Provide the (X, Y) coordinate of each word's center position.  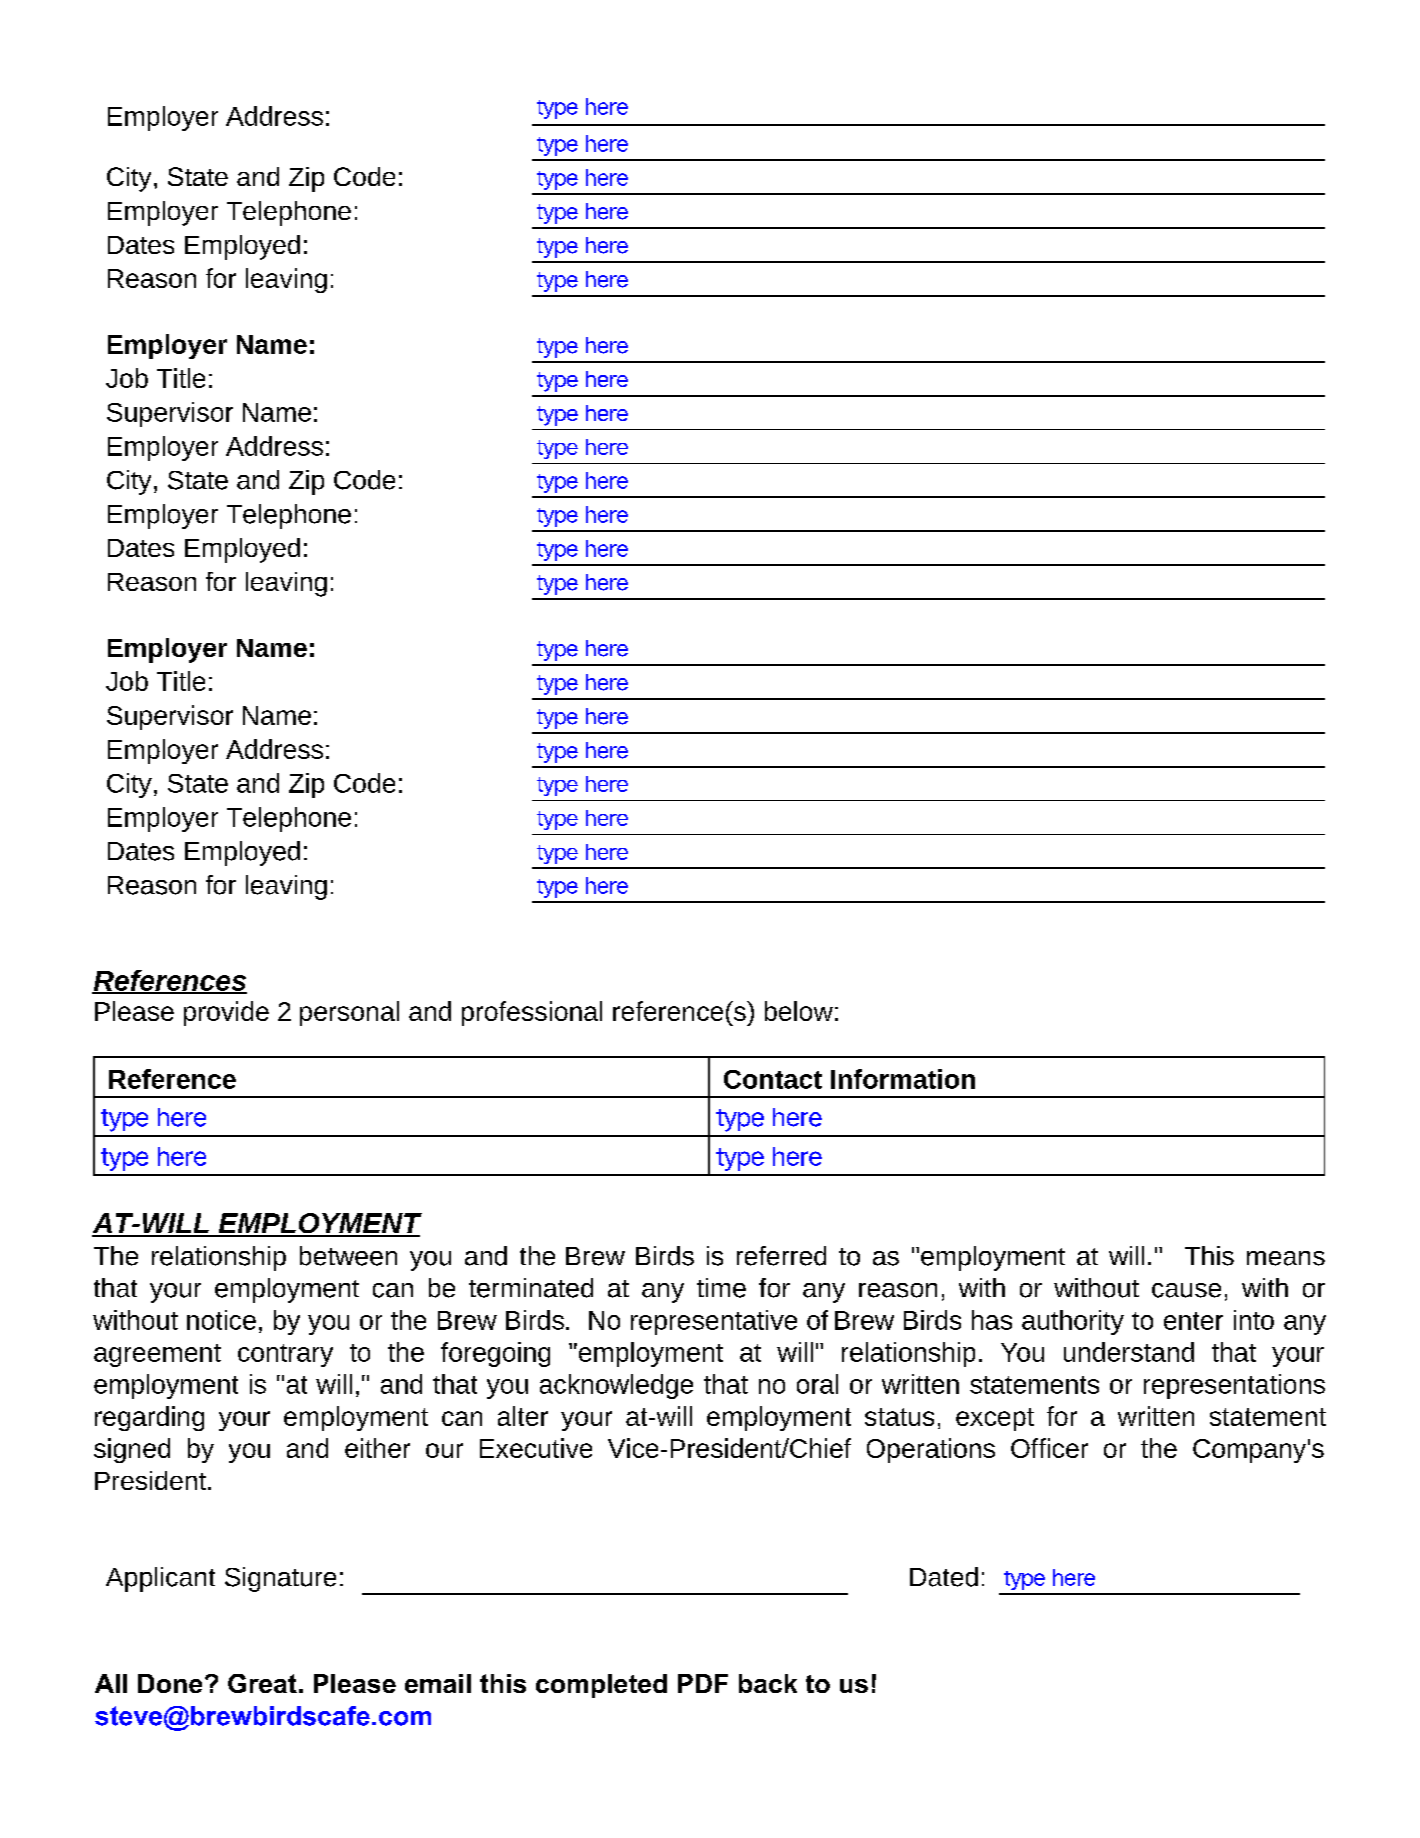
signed (132, 1450)
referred (781, 1256)
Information (903, 1079)
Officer (1049, 1448)
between (348, 1256)
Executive (536, 1448)
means (1286, 1258)
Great (262, 1683)
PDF (703, 1683)
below (799, 1011)
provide (226, 1013)
